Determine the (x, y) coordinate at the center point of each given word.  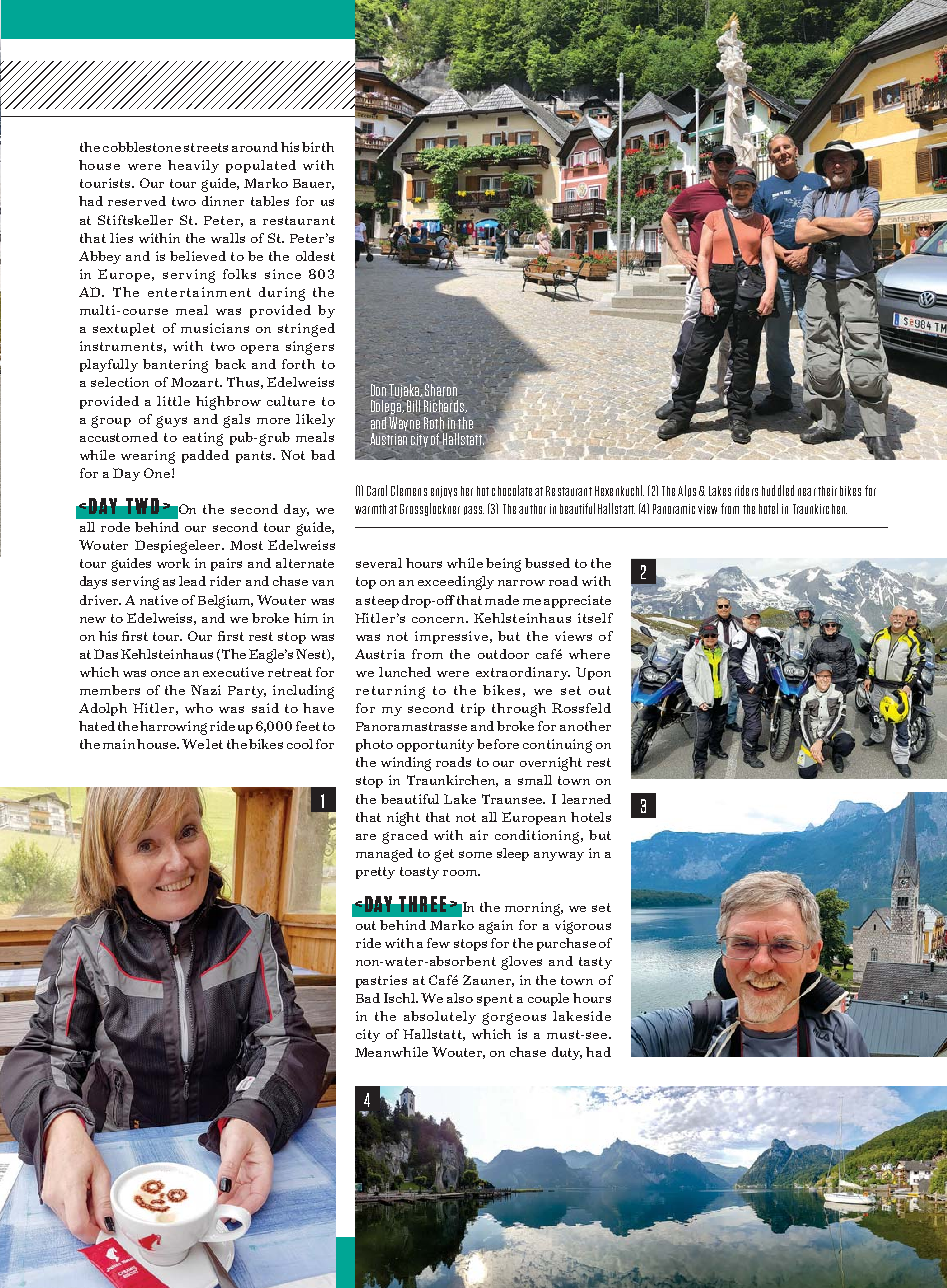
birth (318, 147)
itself (595, 618)
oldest (315, 256)
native (159, 600)
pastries (381, 981)
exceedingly (456, 583)
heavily (193, 166)
